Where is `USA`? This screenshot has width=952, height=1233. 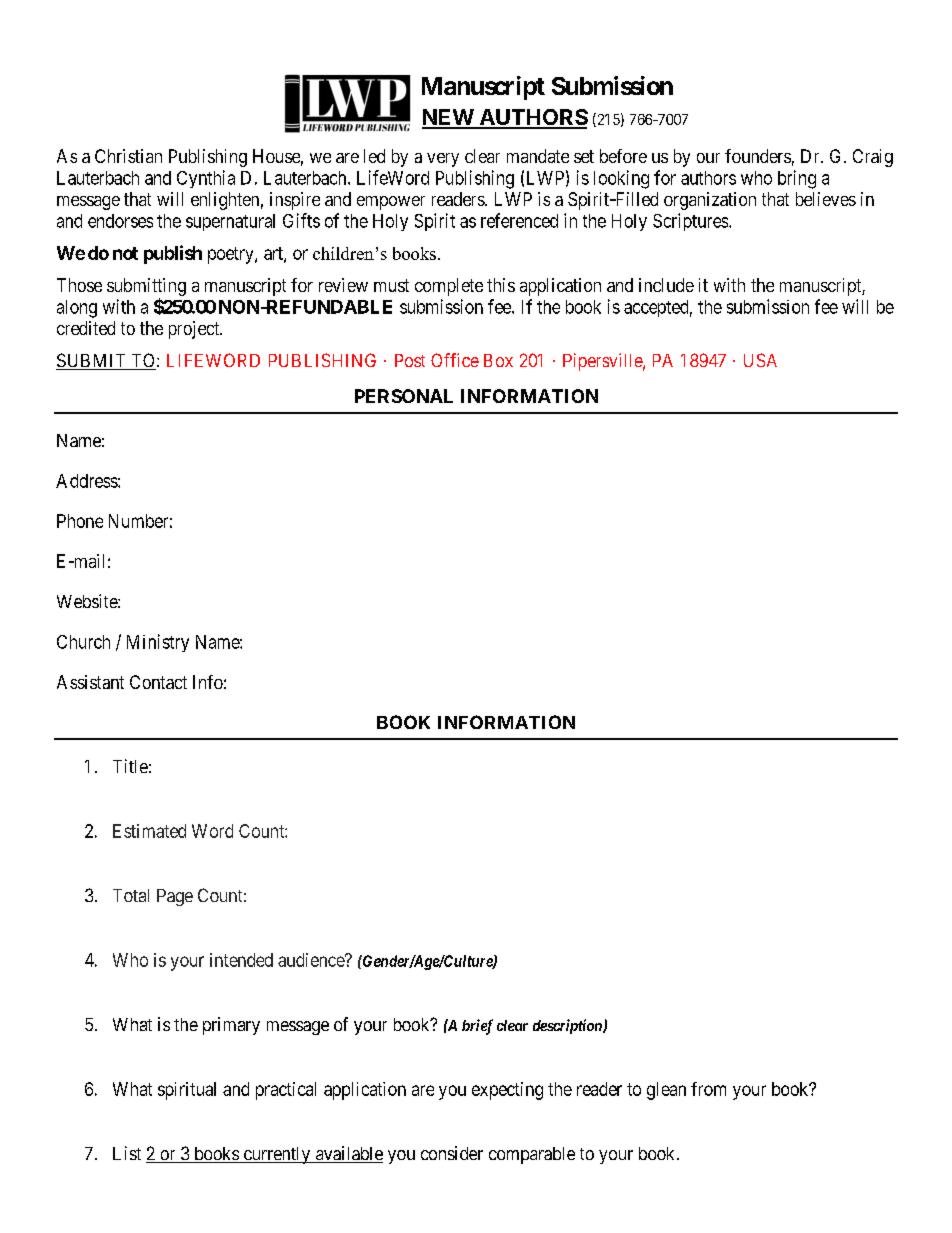
USA is located at coordinates (760, 360).
